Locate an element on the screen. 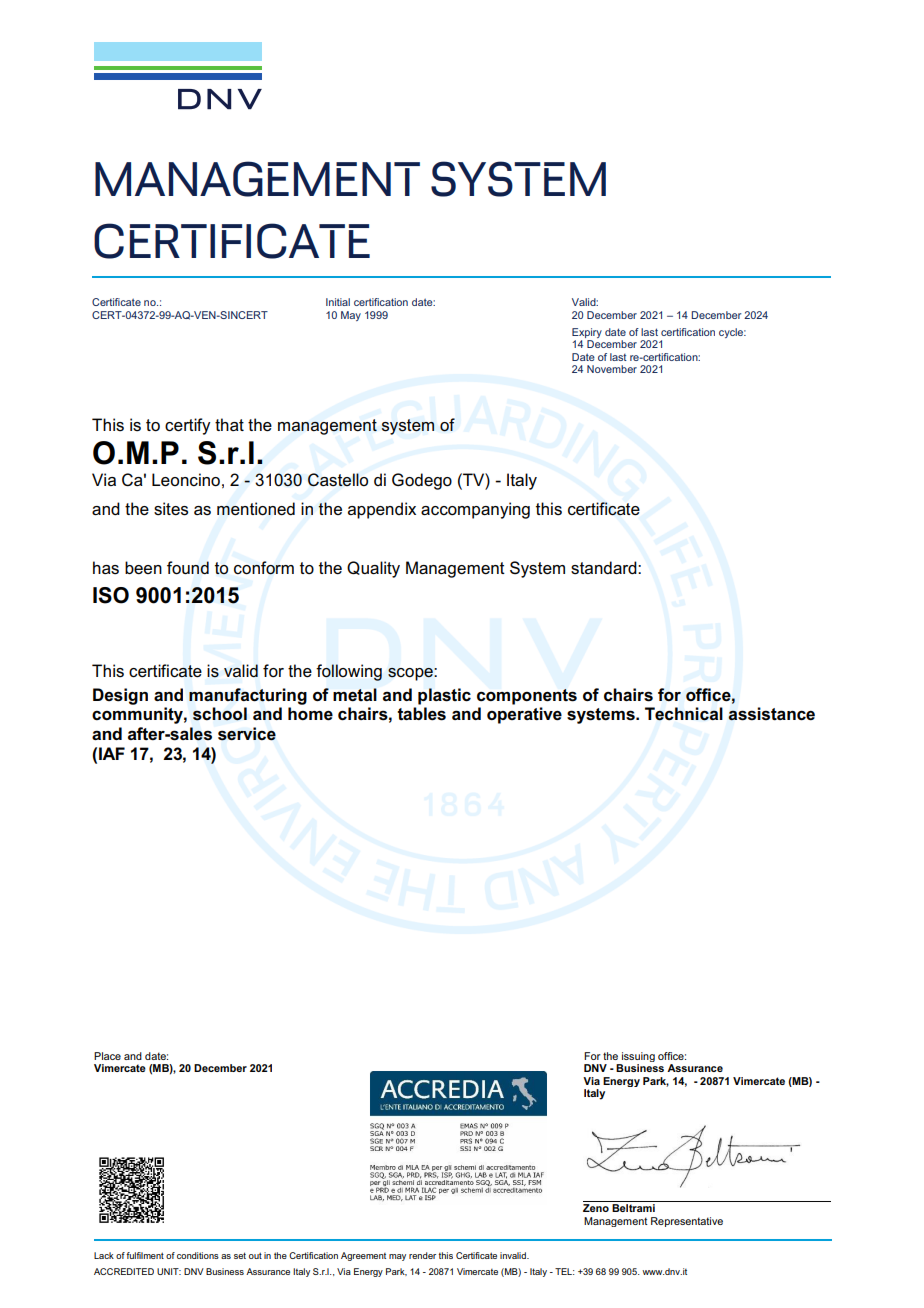 The height and width of the screenshot is (1308, 924). tables is located at coordinates (421, 714).
